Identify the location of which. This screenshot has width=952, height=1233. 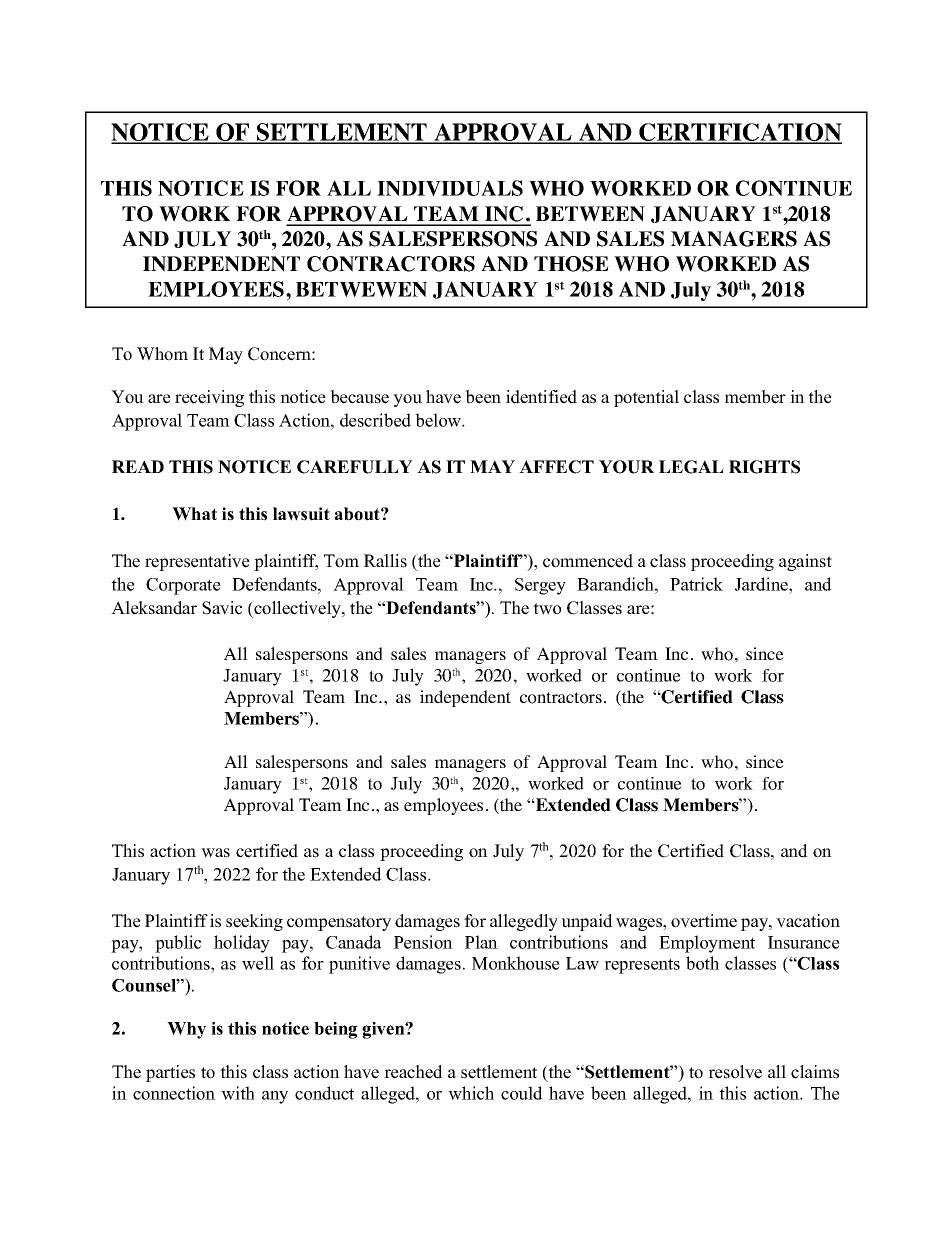
(471, 1093).
